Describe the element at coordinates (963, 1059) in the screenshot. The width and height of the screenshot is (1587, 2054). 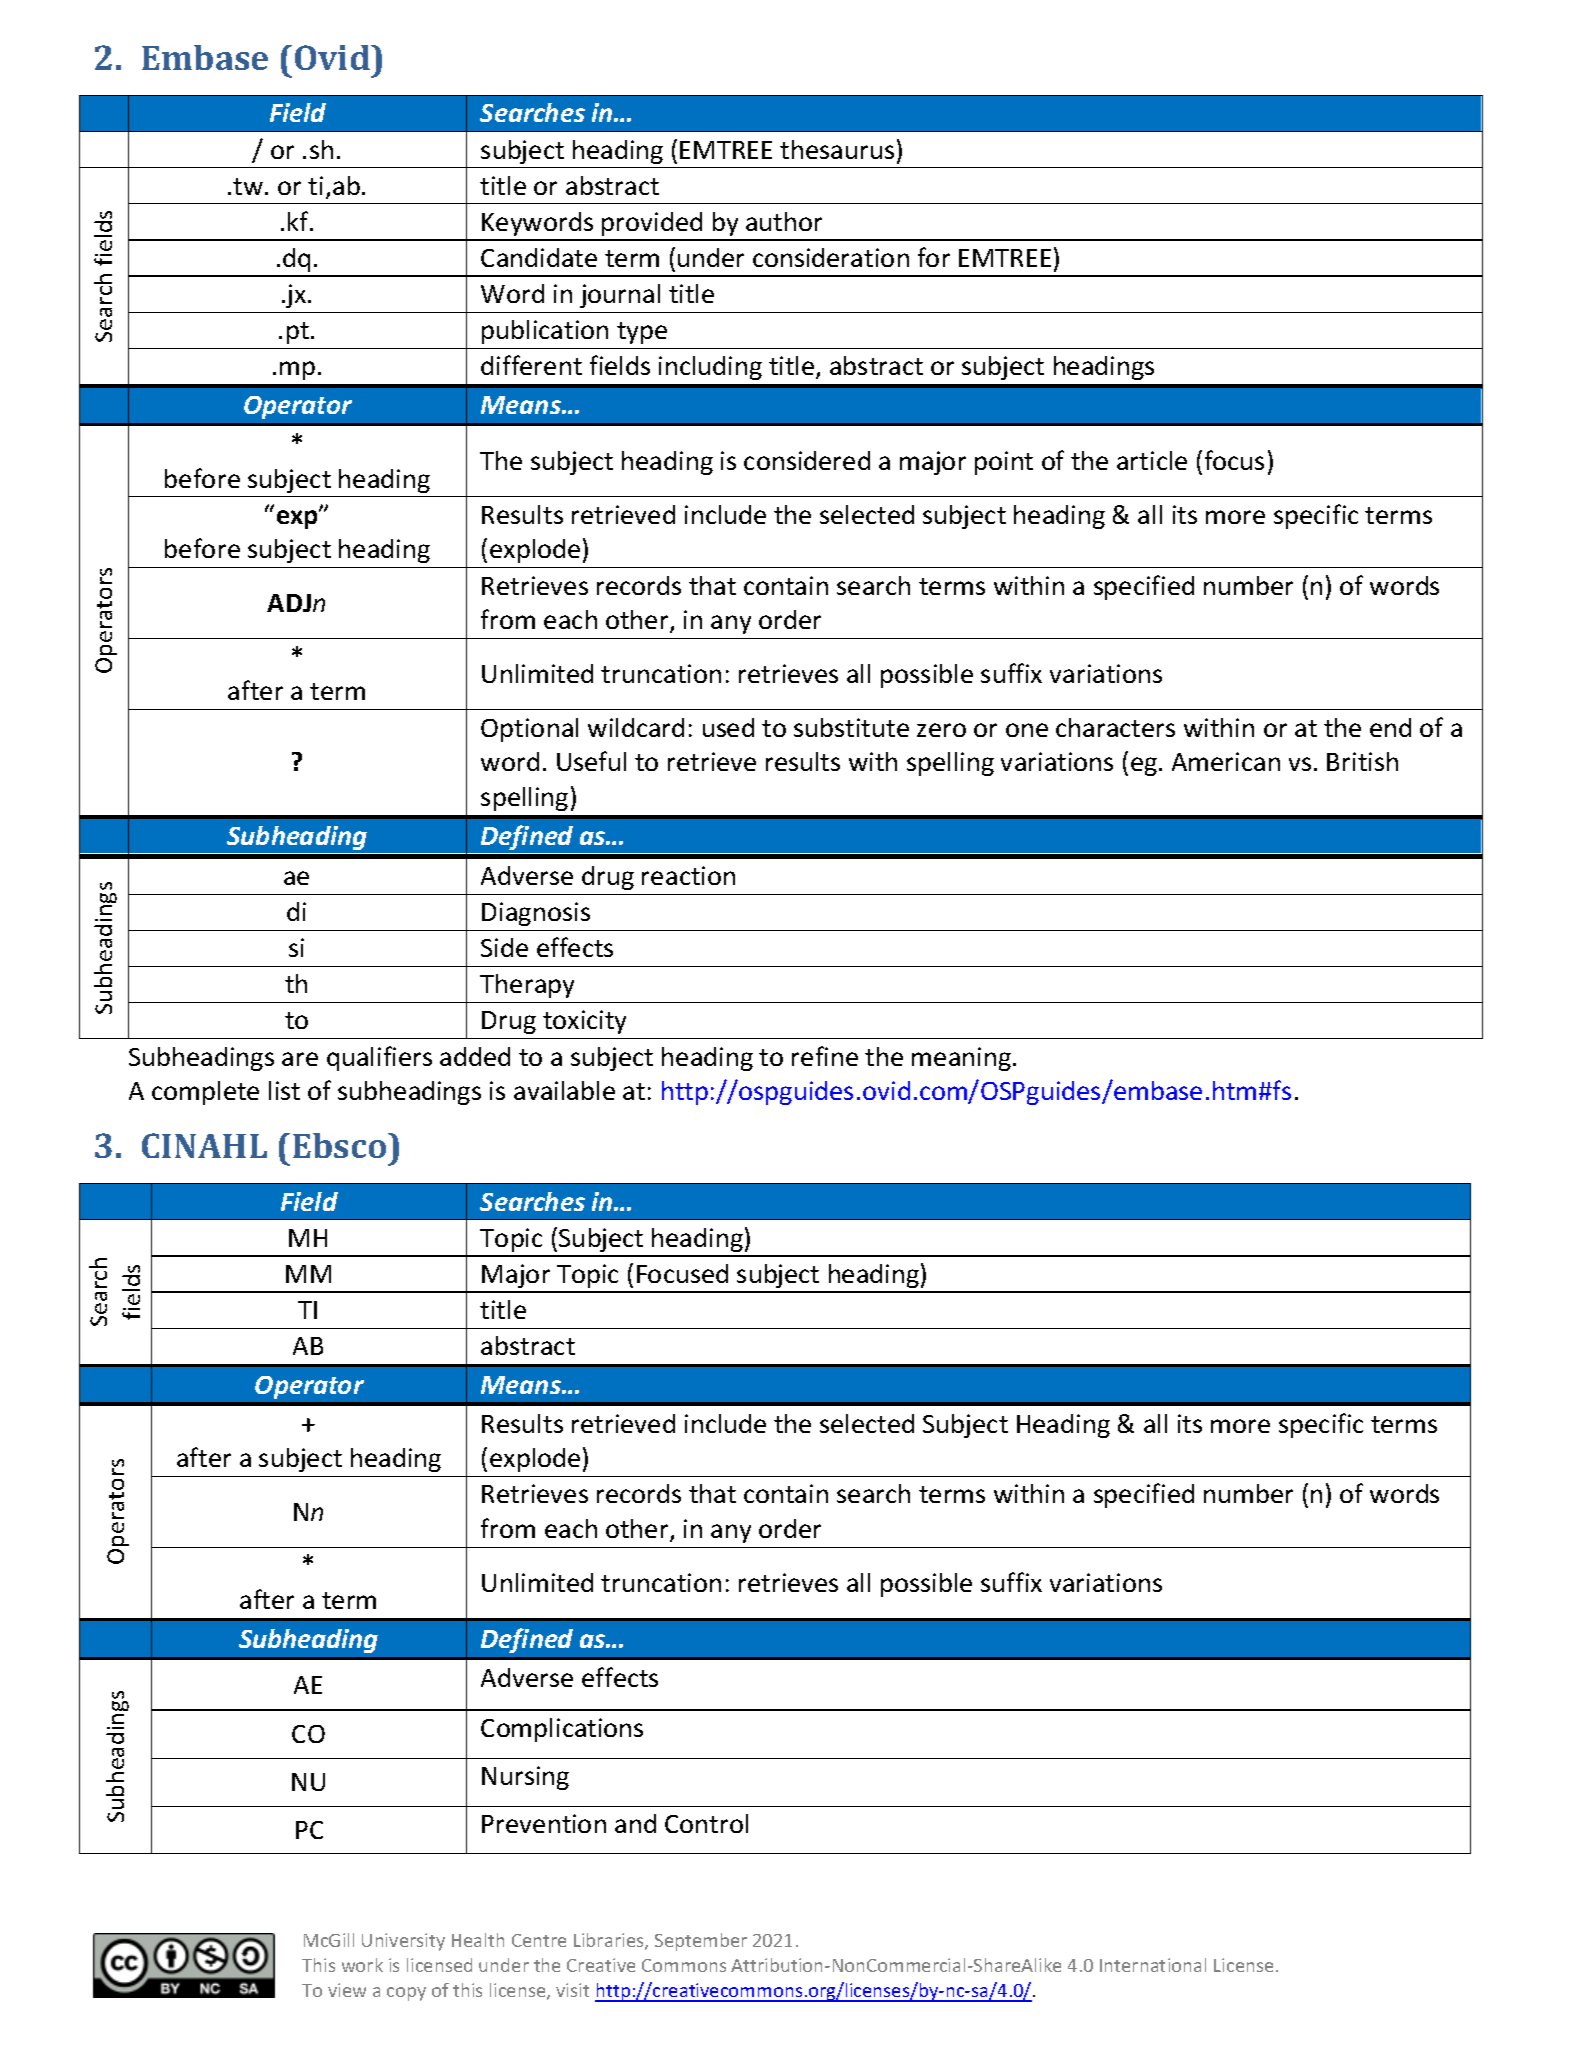
I see `meaning` at that location.
